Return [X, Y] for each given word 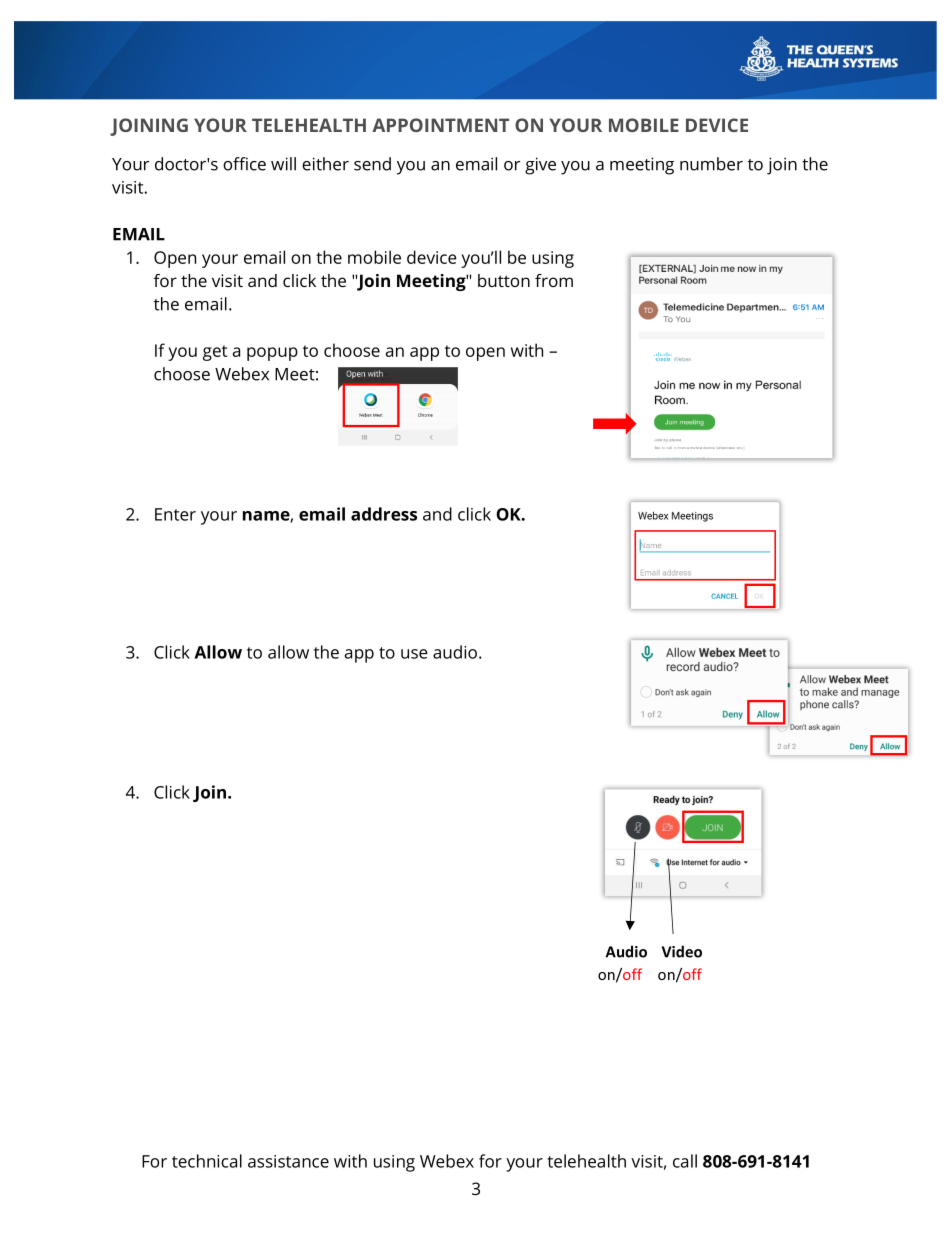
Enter [175, 514]
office [244, 164]
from [554, 280]
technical [207, 1161]
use [414, 654]
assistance [288, 1161]
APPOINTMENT [440, 125]
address [384, 514]
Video [682, 951]
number [711, 164]
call [685, 1161]
